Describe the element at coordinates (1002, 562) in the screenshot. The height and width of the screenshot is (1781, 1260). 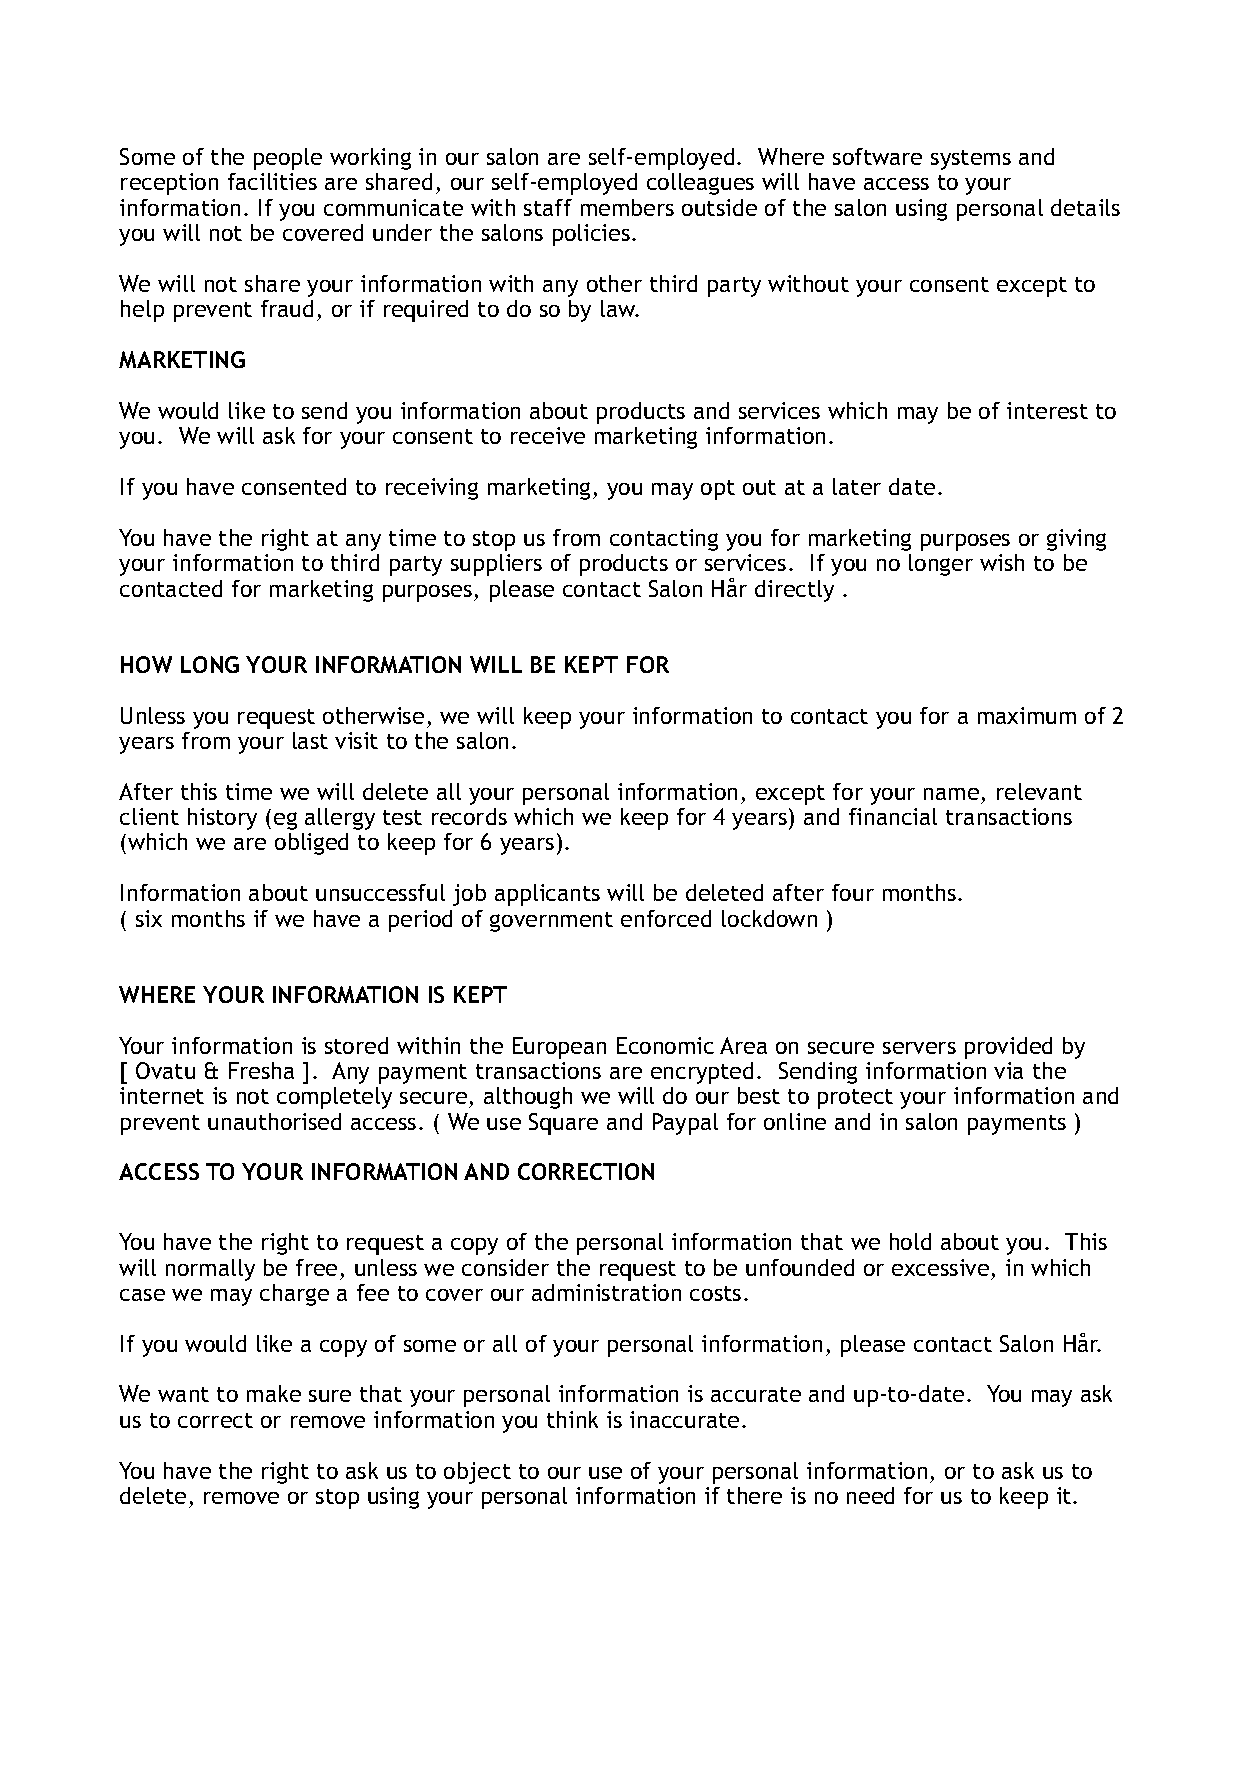
I see `wish` at that location.
